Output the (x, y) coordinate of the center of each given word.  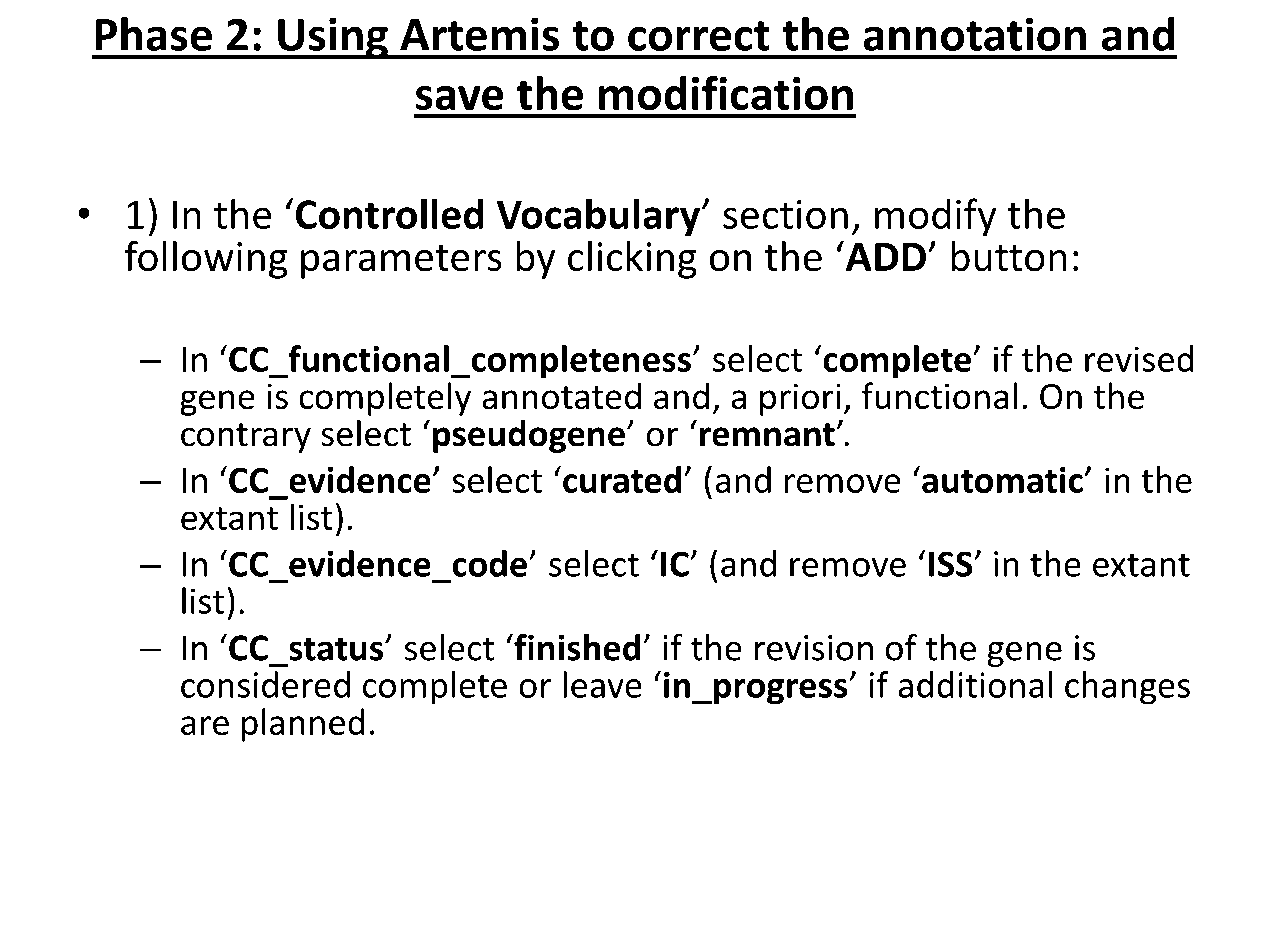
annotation (974, 34)
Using (333, 38)
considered (265, 684)
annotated (561, 395)
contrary (246, 438)
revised (1139, 358)
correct (699, 36)
